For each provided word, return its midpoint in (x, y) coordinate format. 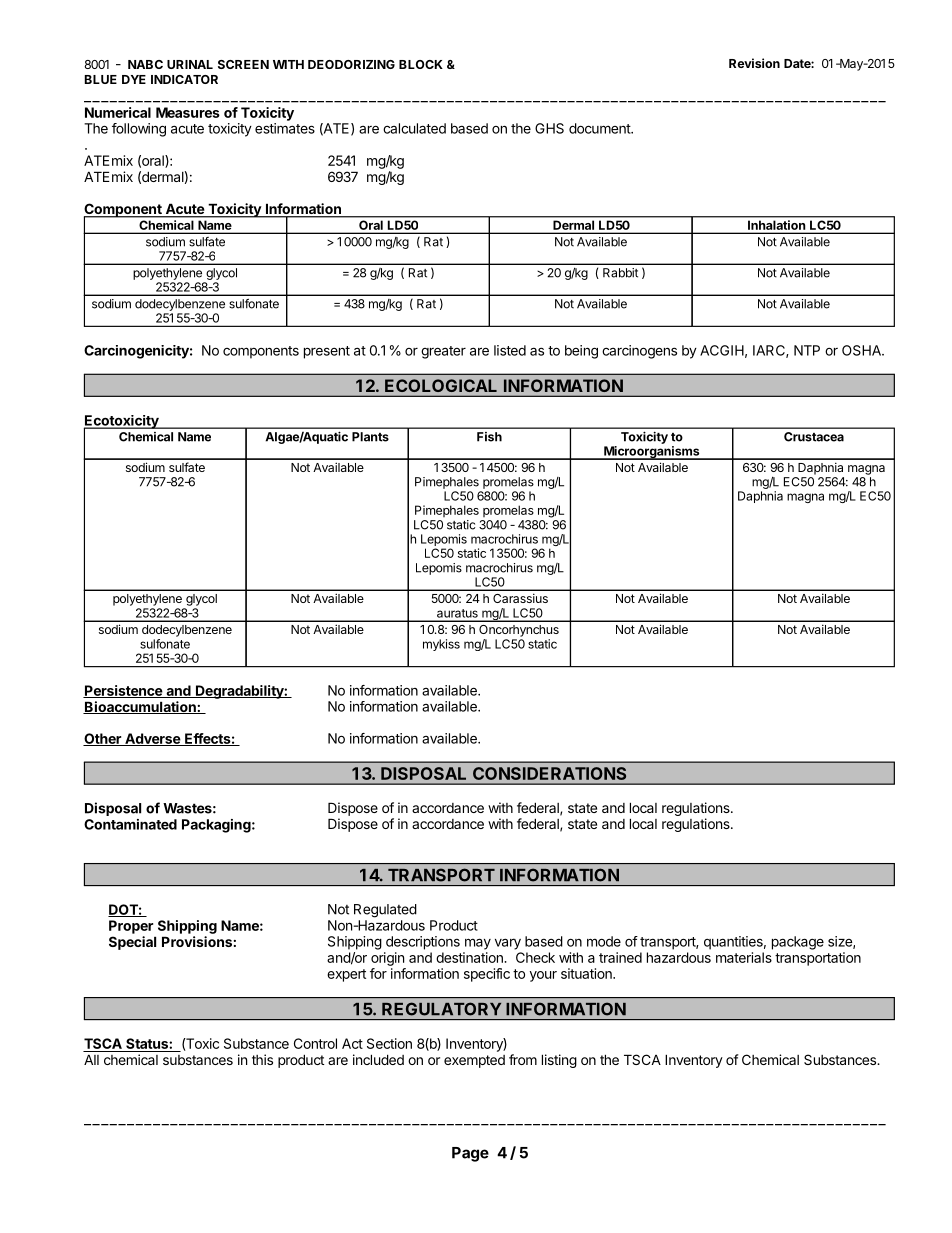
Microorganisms (652, 453)
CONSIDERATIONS (549, 773)
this (262, 1059)
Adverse (152, 739)
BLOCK (421, 64)
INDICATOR (184, 79)
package (798, 943)
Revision (754, 63)
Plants (370, 437)
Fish (489, 437)
